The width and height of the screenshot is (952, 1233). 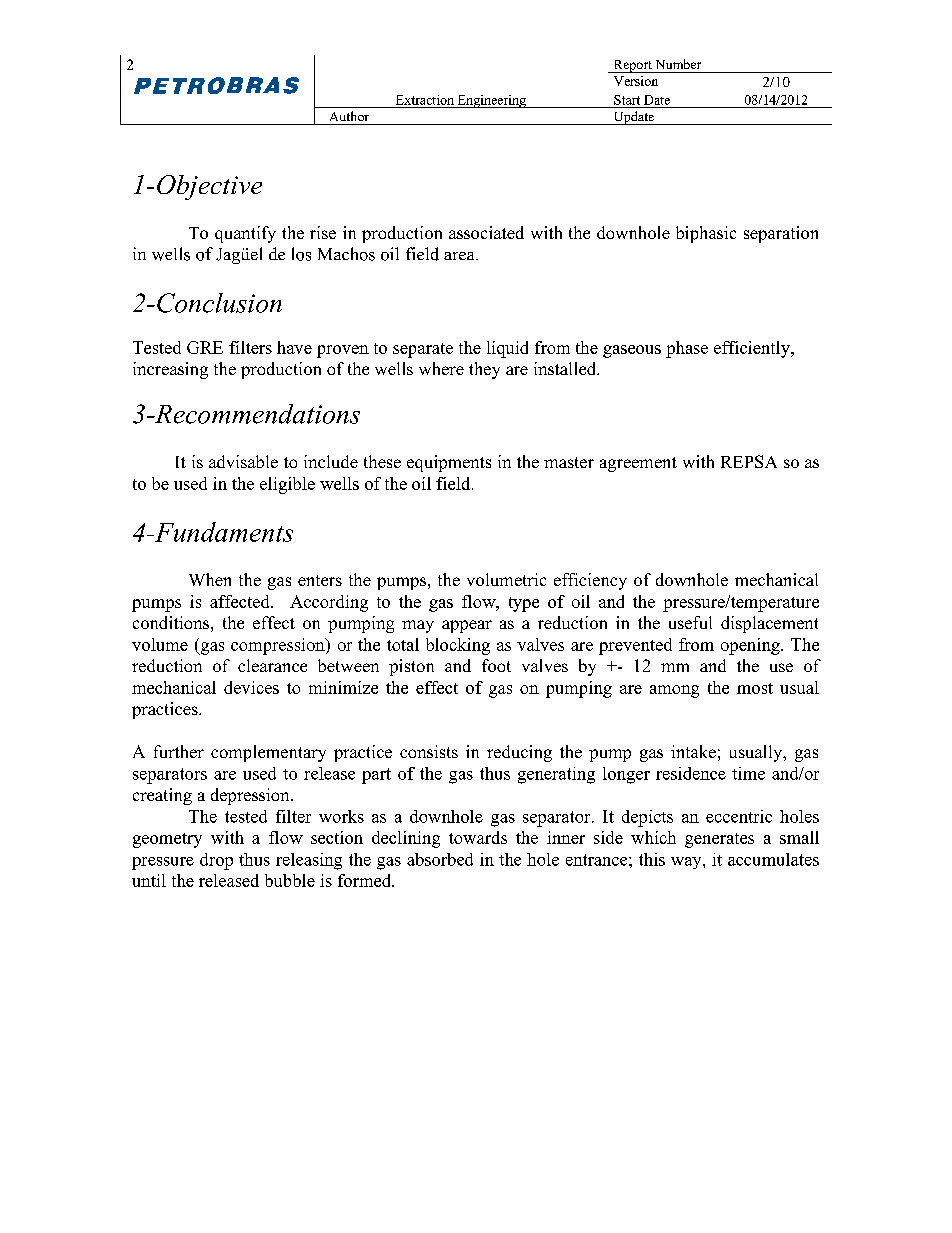 What do you see at coordinates (216, 861) in the screenshot?
I see `drop` at bounding box center [216, 861].
